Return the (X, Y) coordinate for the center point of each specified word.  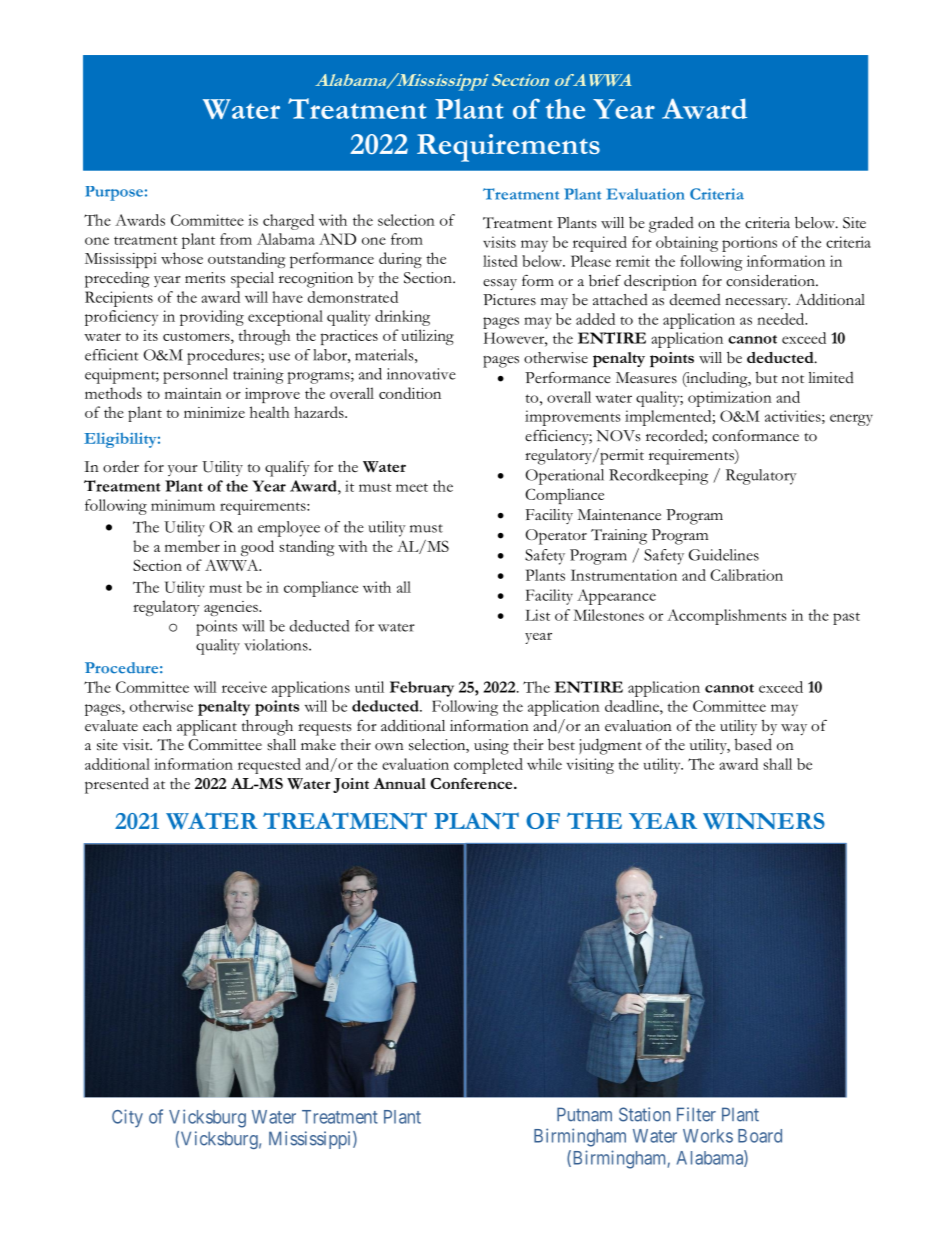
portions (749, 244)
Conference (472, 783)
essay (500, 284)
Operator (556, 537)
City (127, 1118)
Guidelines (724, 555)
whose (182, 258)
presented (117, 785)
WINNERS (764, 821)
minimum (183, 505)
